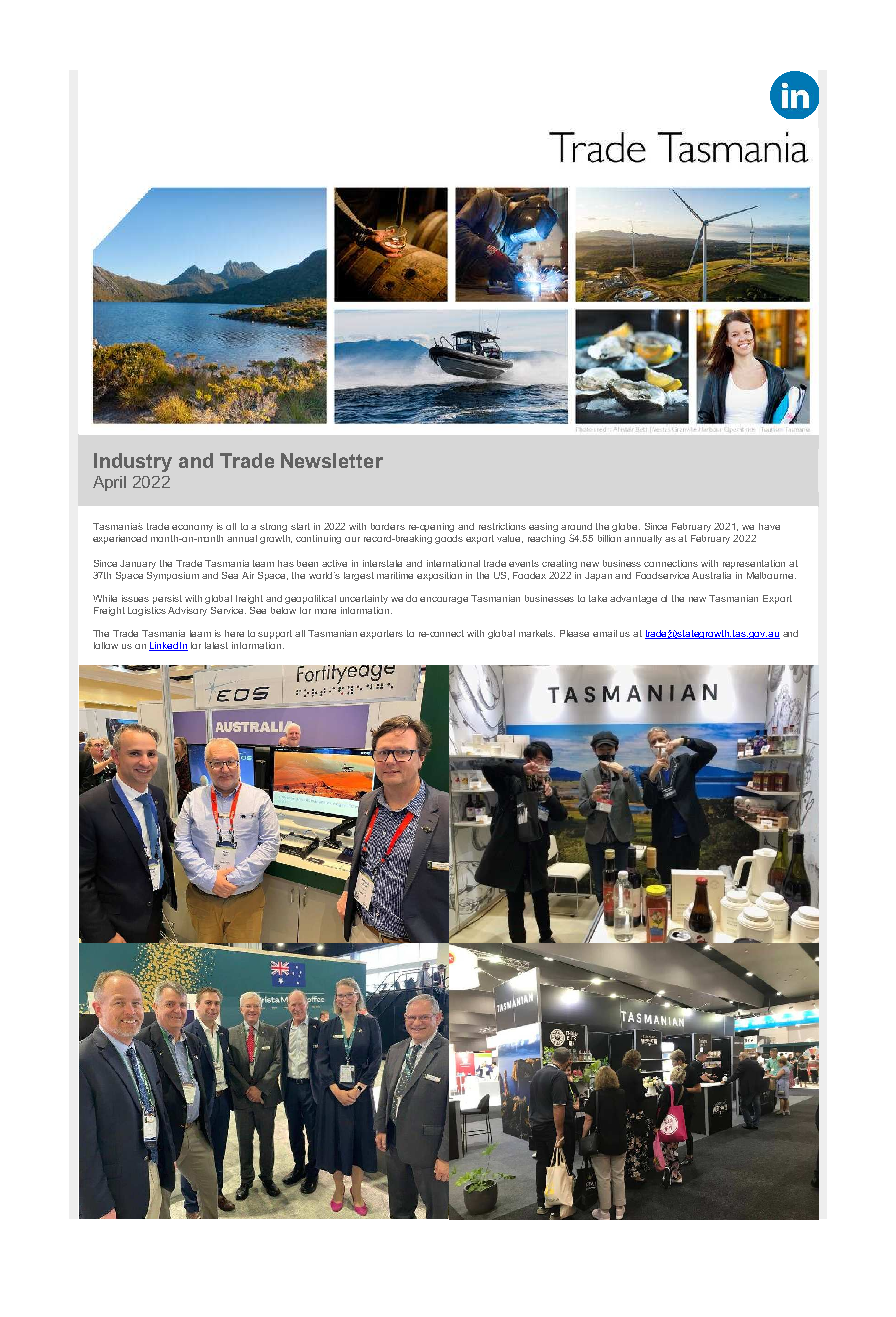 The height and width of the page is (1317, 896). What do you see at coordinates (167, 599) in the page?
I see `persist` at bounding box center [167, 599].
